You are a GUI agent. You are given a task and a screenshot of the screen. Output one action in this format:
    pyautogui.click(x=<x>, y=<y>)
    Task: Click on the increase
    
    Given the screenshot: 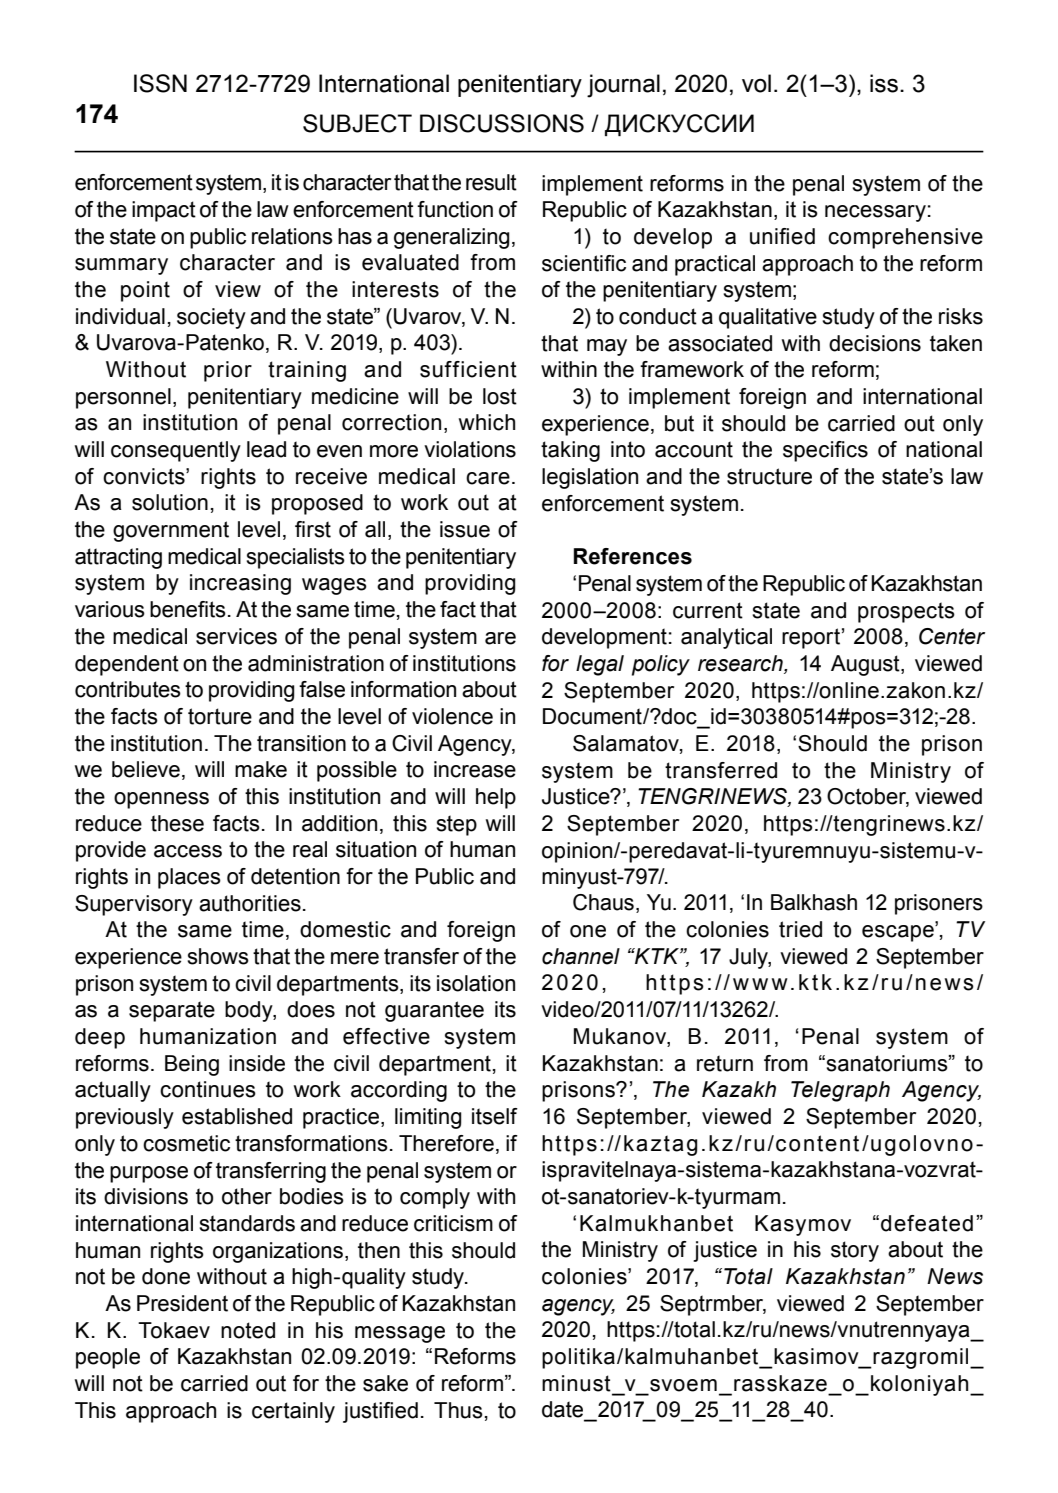 What is the action you would take?
    pyautogui.click(x=475, y=769)
